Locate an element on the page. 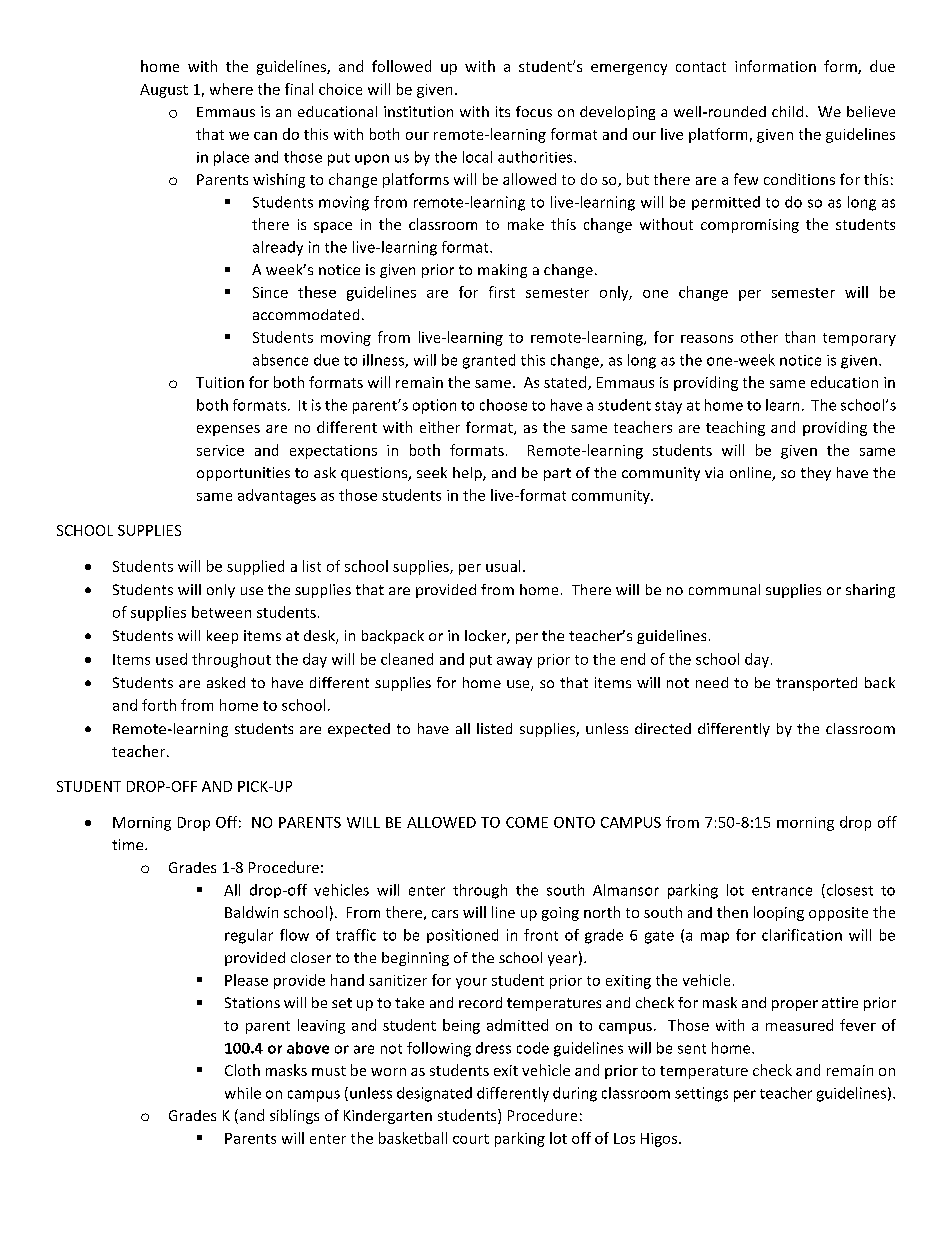 The image size is (952, 1233). than is located at coordinates (800, 337).
